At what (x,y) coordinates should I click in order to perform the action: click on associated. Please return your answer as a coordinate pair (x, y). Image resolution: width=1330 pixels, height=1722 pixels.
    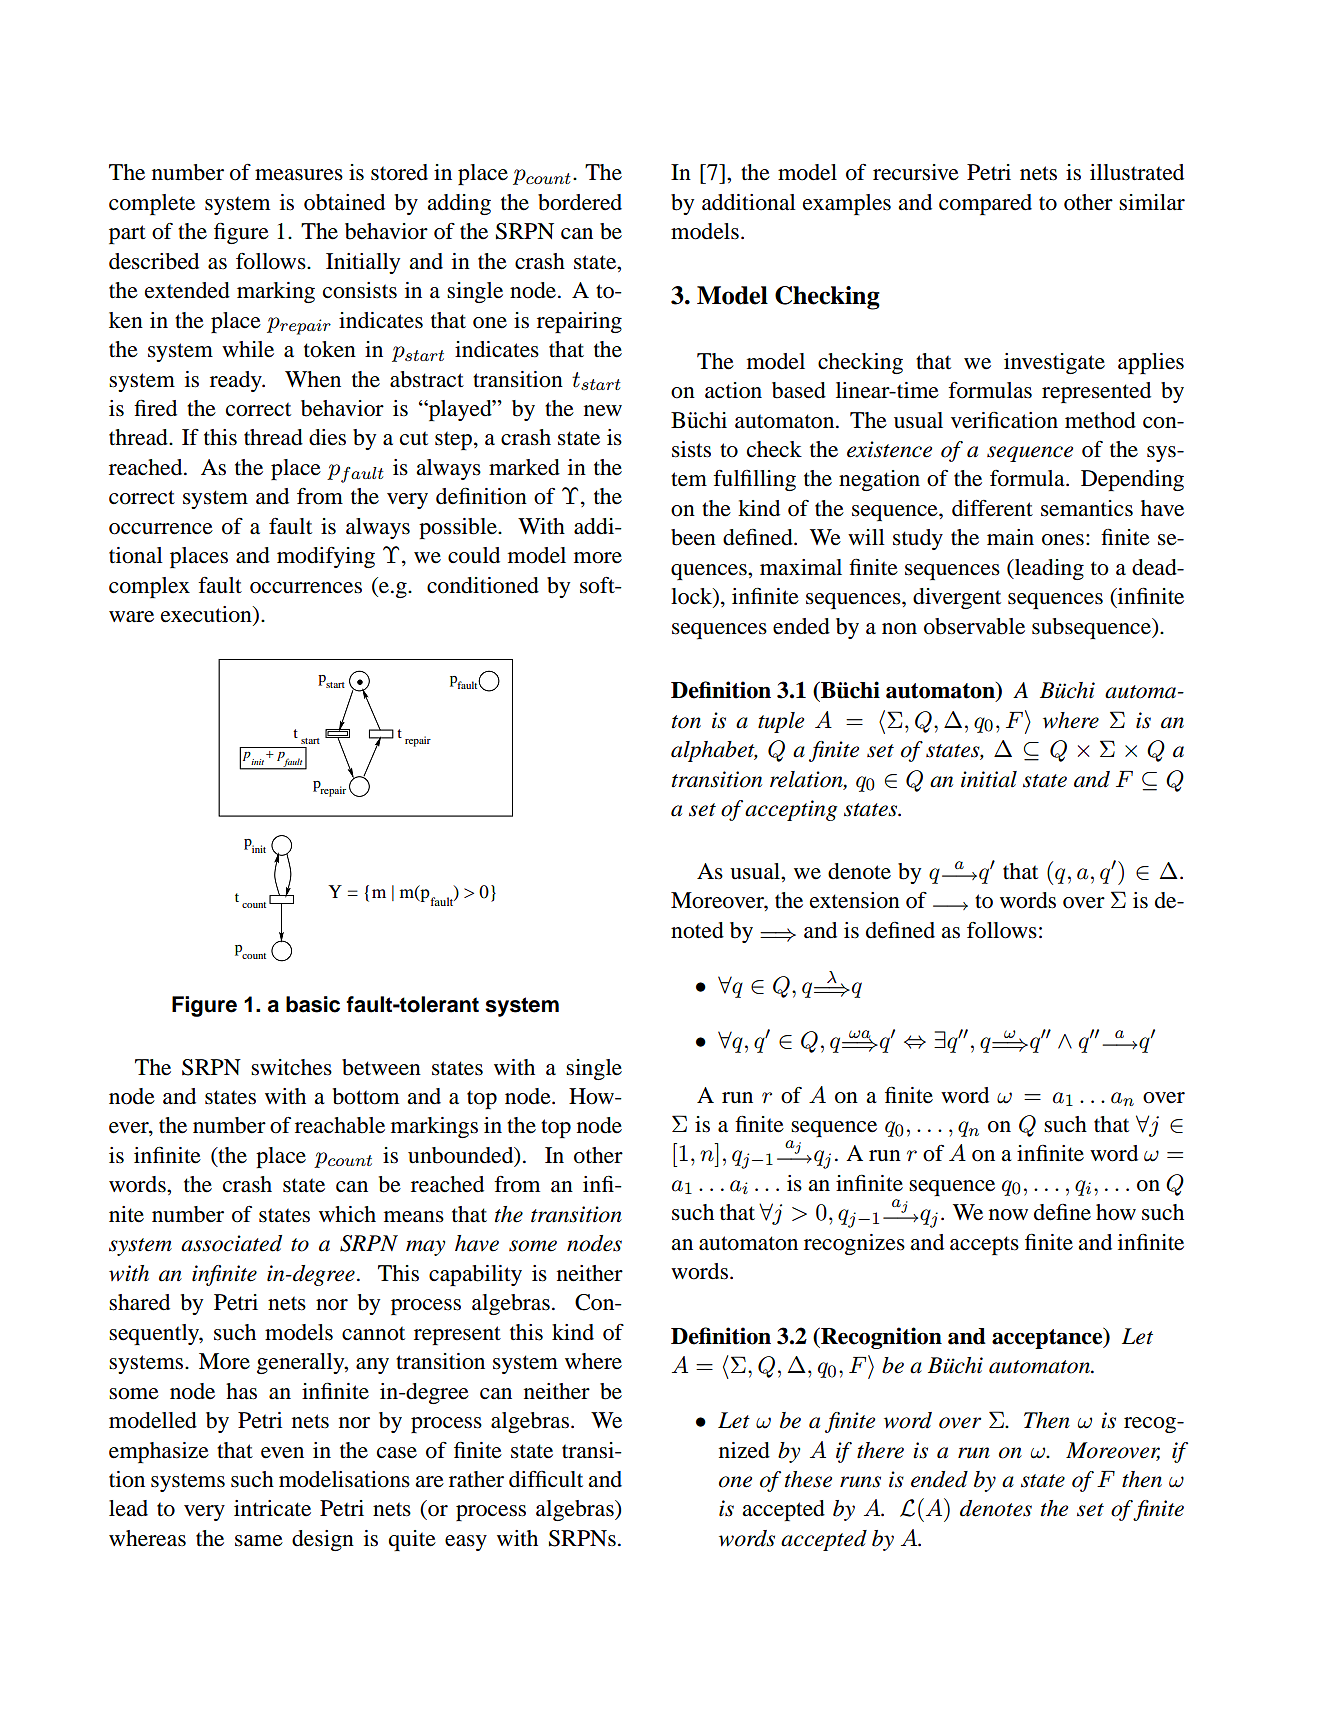
    Looking at the image, I should click on (231, 1243).
